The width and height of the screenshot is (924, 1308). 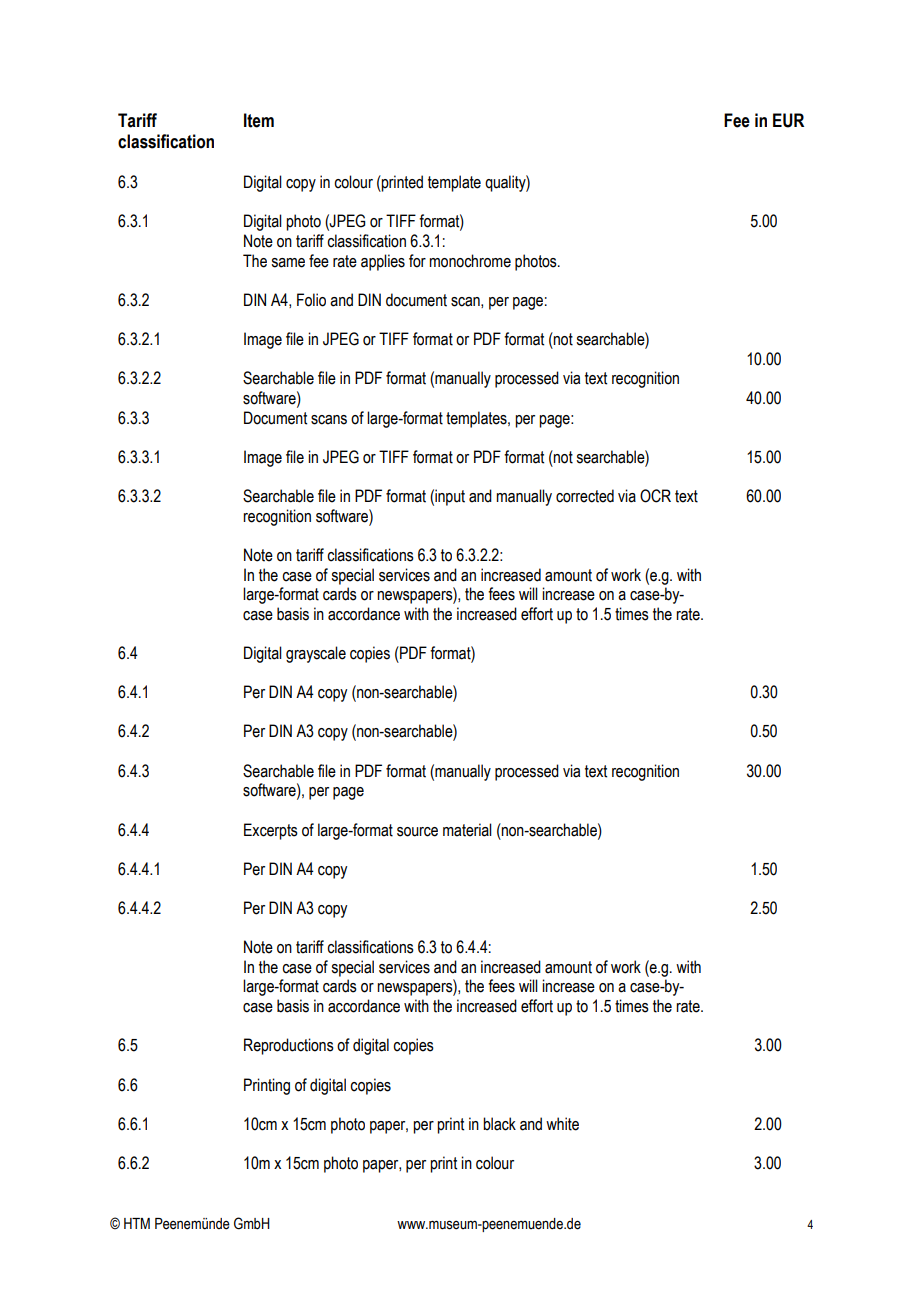 I want to click on source, so click(x=417, y=832).
